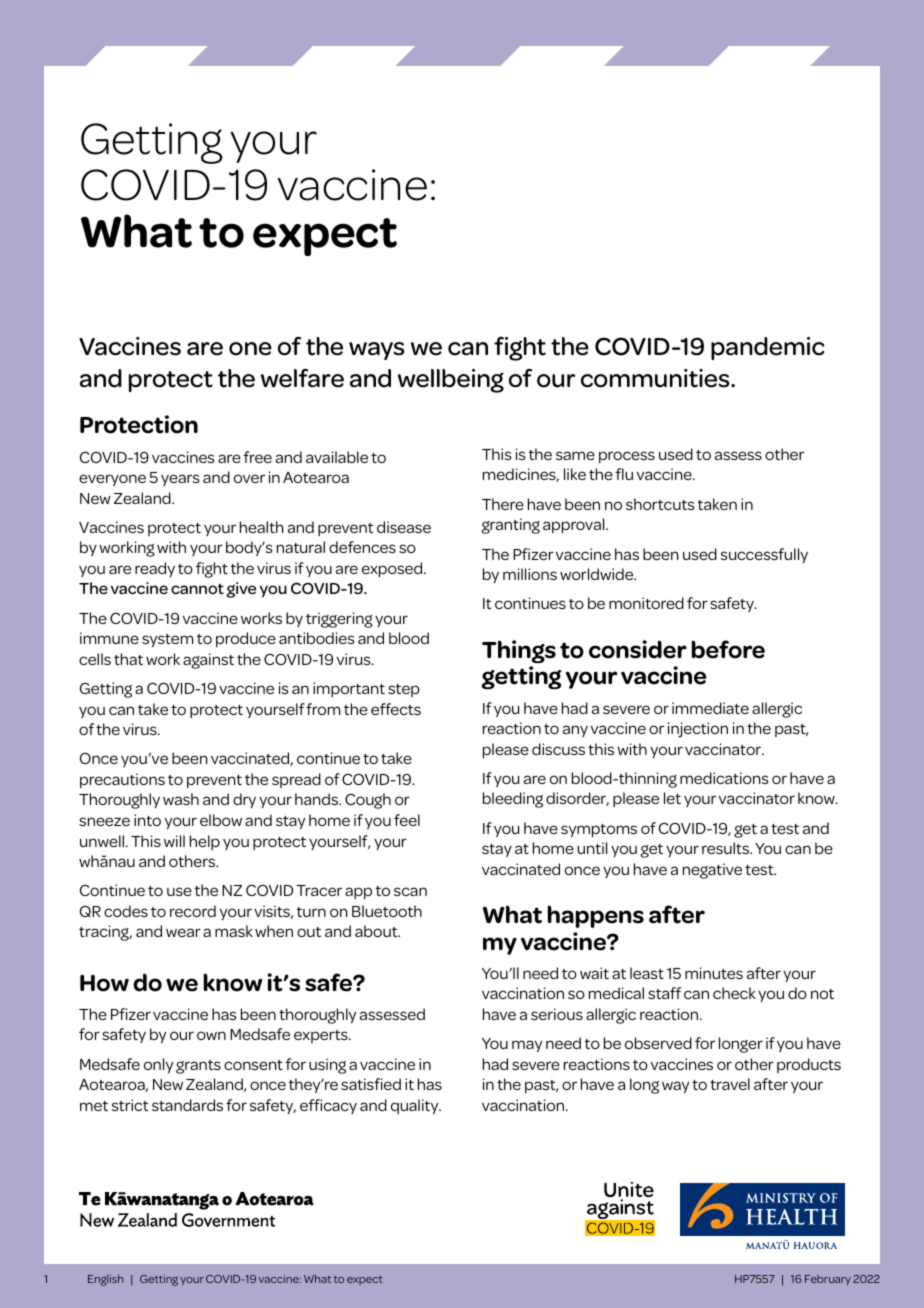  Describe the element at coordinates (197, 589) in the screenshot. I see `cannot` at that location.
